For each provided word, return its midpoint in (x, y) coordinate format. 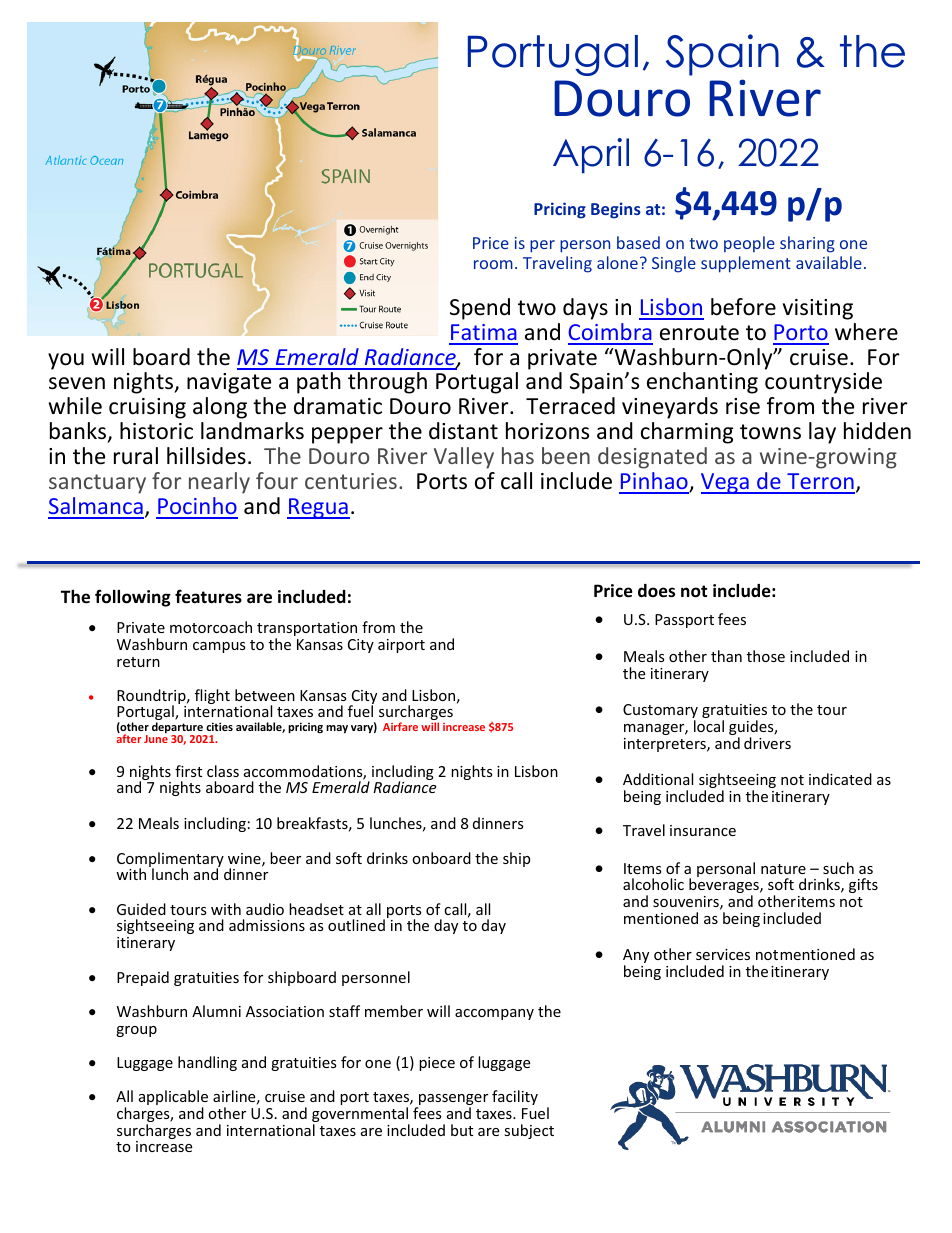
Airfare (400, 726)
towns (770, 432)
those (766, 656)
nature (783, 869)
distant (463, 431)
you (66, 361)
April (591, 156)
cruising (147, 408)
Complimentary (170, 861)
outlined (356, 925)
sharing (807, 244)
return (138, 662)
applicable (173, 1099)
